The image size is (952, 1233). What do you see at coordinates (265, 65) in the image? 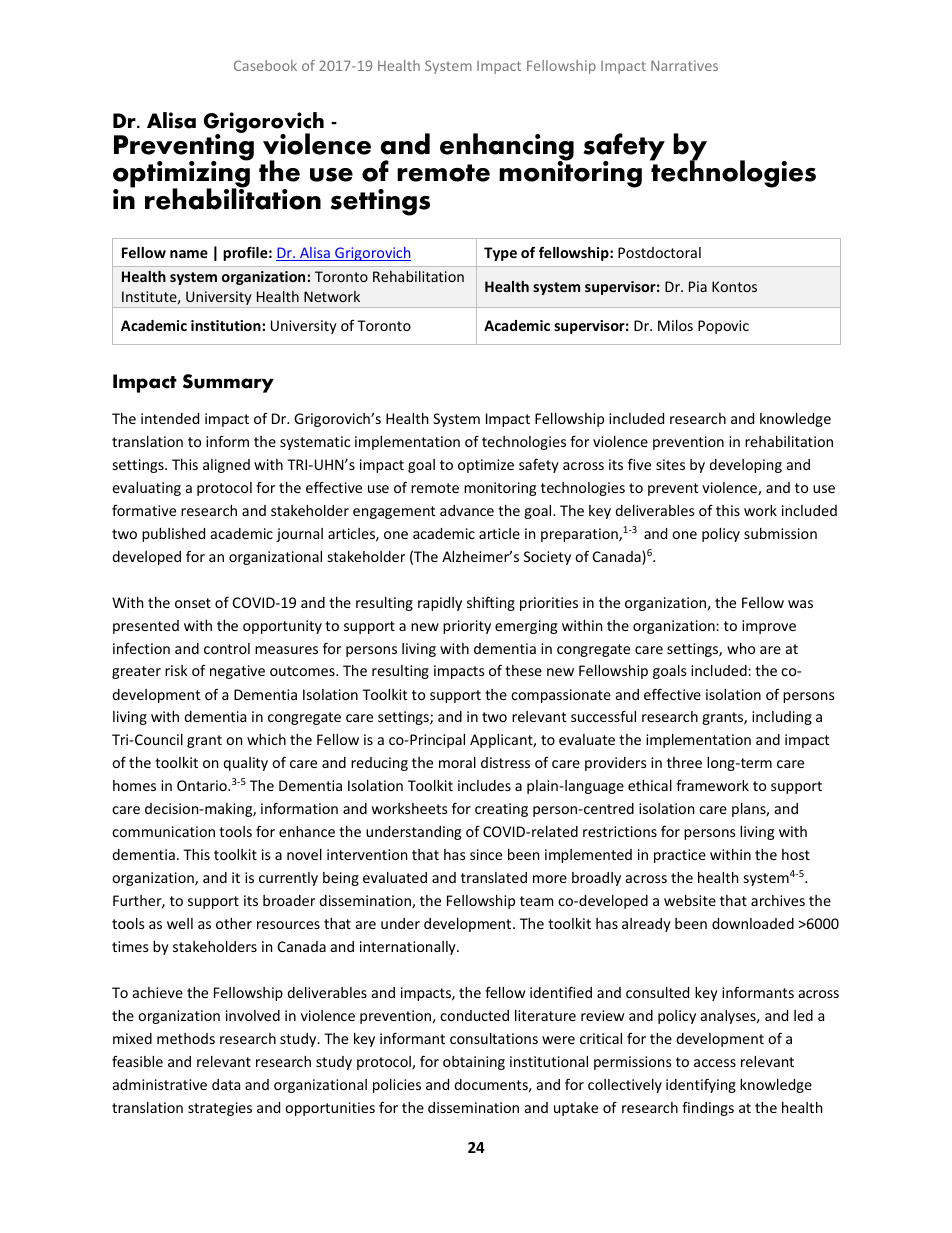
I see `Casebook` at bounding box center [265, 65].
